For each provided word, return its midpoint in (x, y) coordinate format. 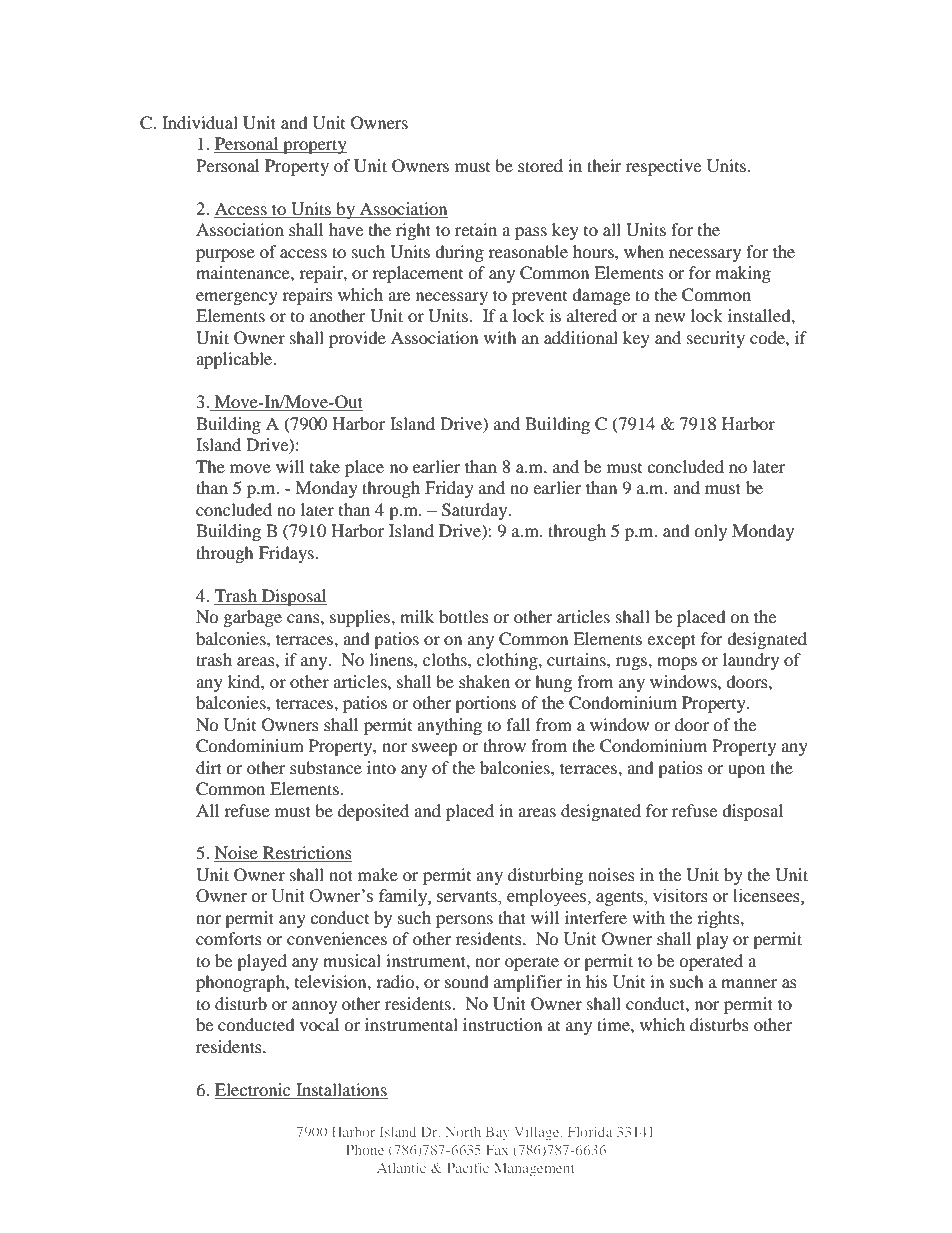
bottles (464, 616)
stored (540, 165)
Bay (498, 1133)
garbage (253, 618)
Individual (200, 122)
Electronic (252, 1089)
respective (663, 167)
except (671, 641)
